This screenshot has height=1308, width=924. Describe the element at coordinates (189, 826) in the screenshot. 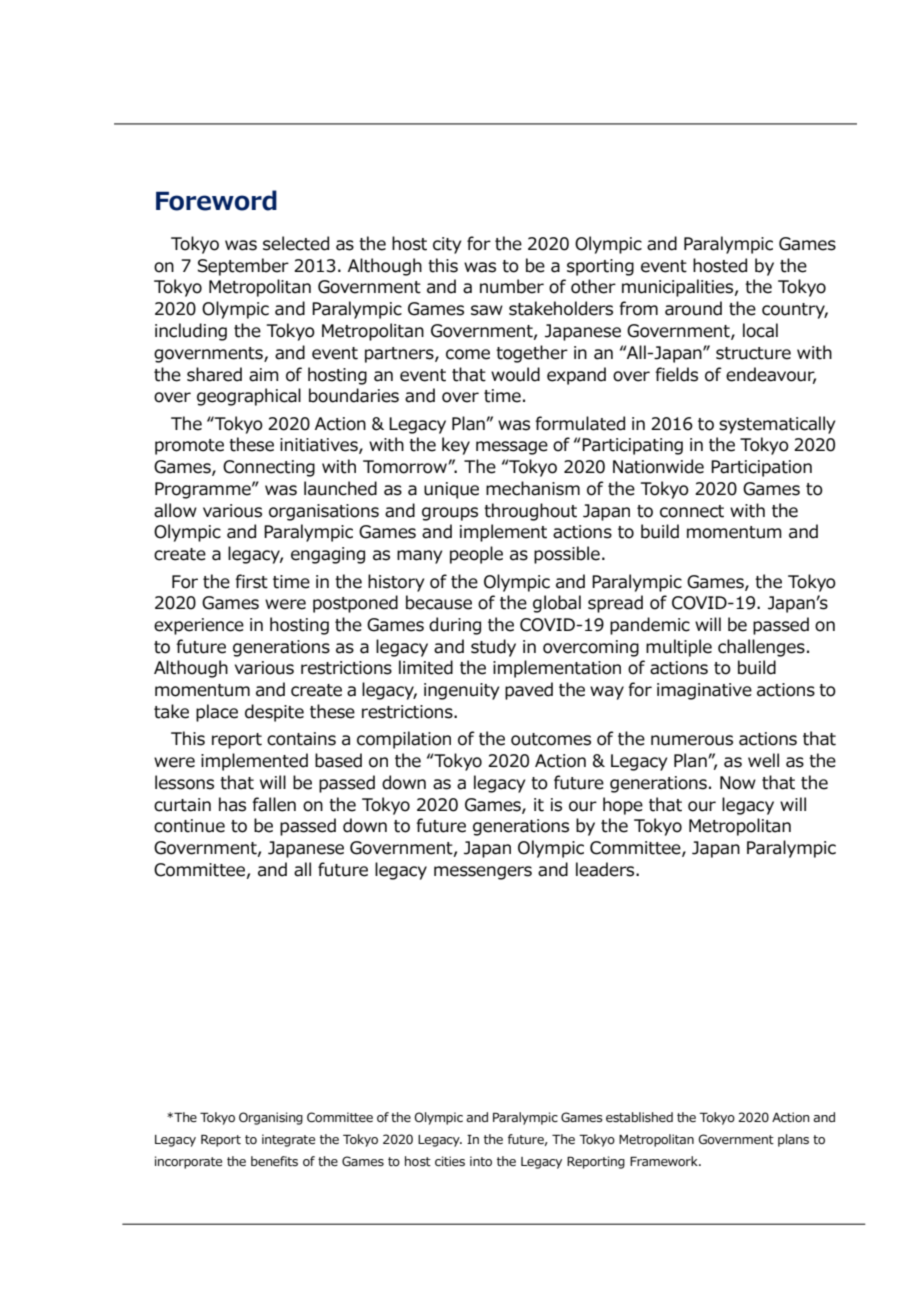

I see `continue` at that location.
